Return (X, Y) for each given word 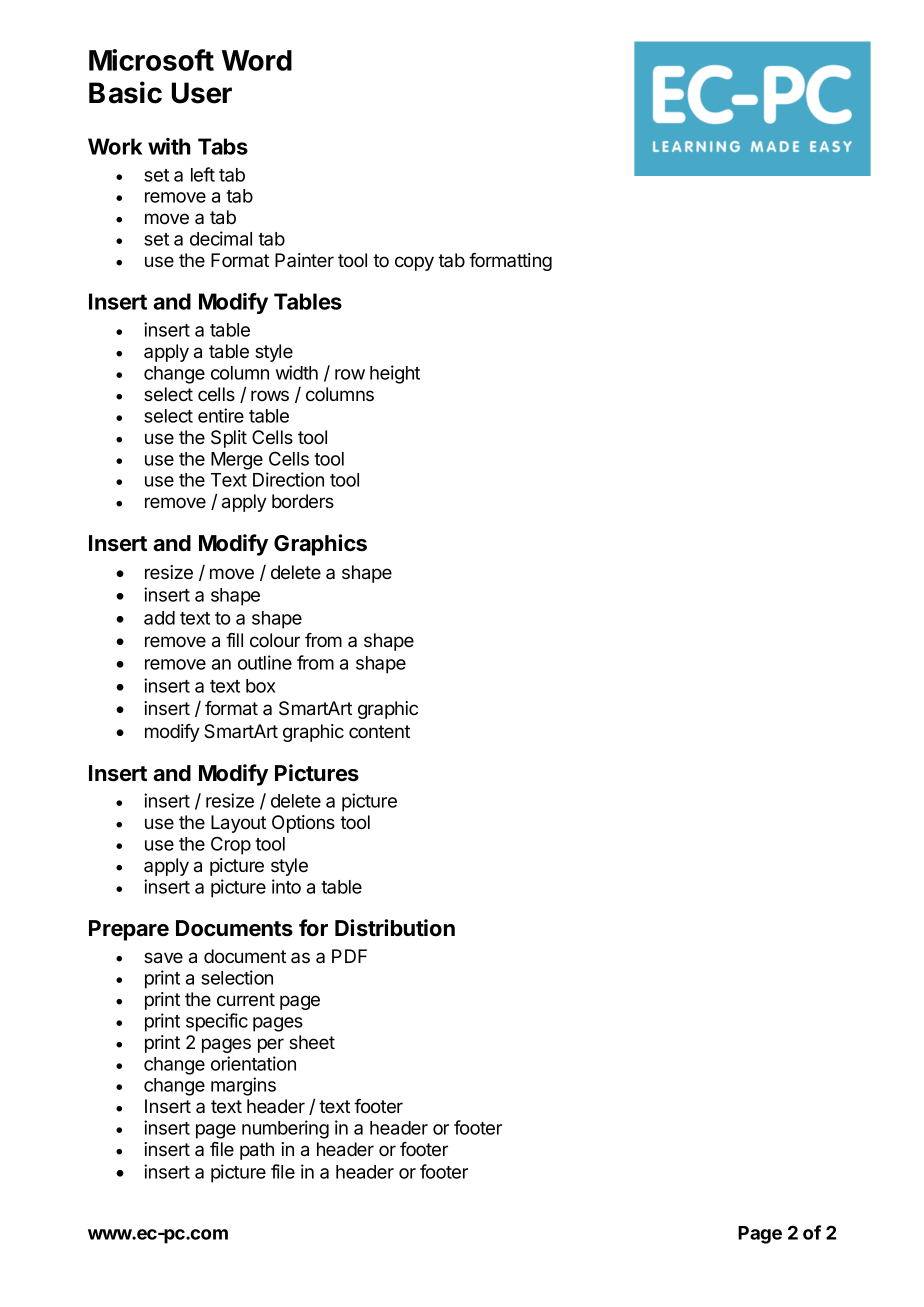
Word (257, 60)
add (159, 618)
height (395, 374)
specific (217, 1022)
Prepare (129, 930)
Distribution (395, 928)
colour (275, 640)
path (257, 1151)
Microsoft (151, 60)
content (379, 731)
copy (414, 263)
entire (221, 415)
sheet (312, 1042)
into (286, 886)
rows (270, 395)
